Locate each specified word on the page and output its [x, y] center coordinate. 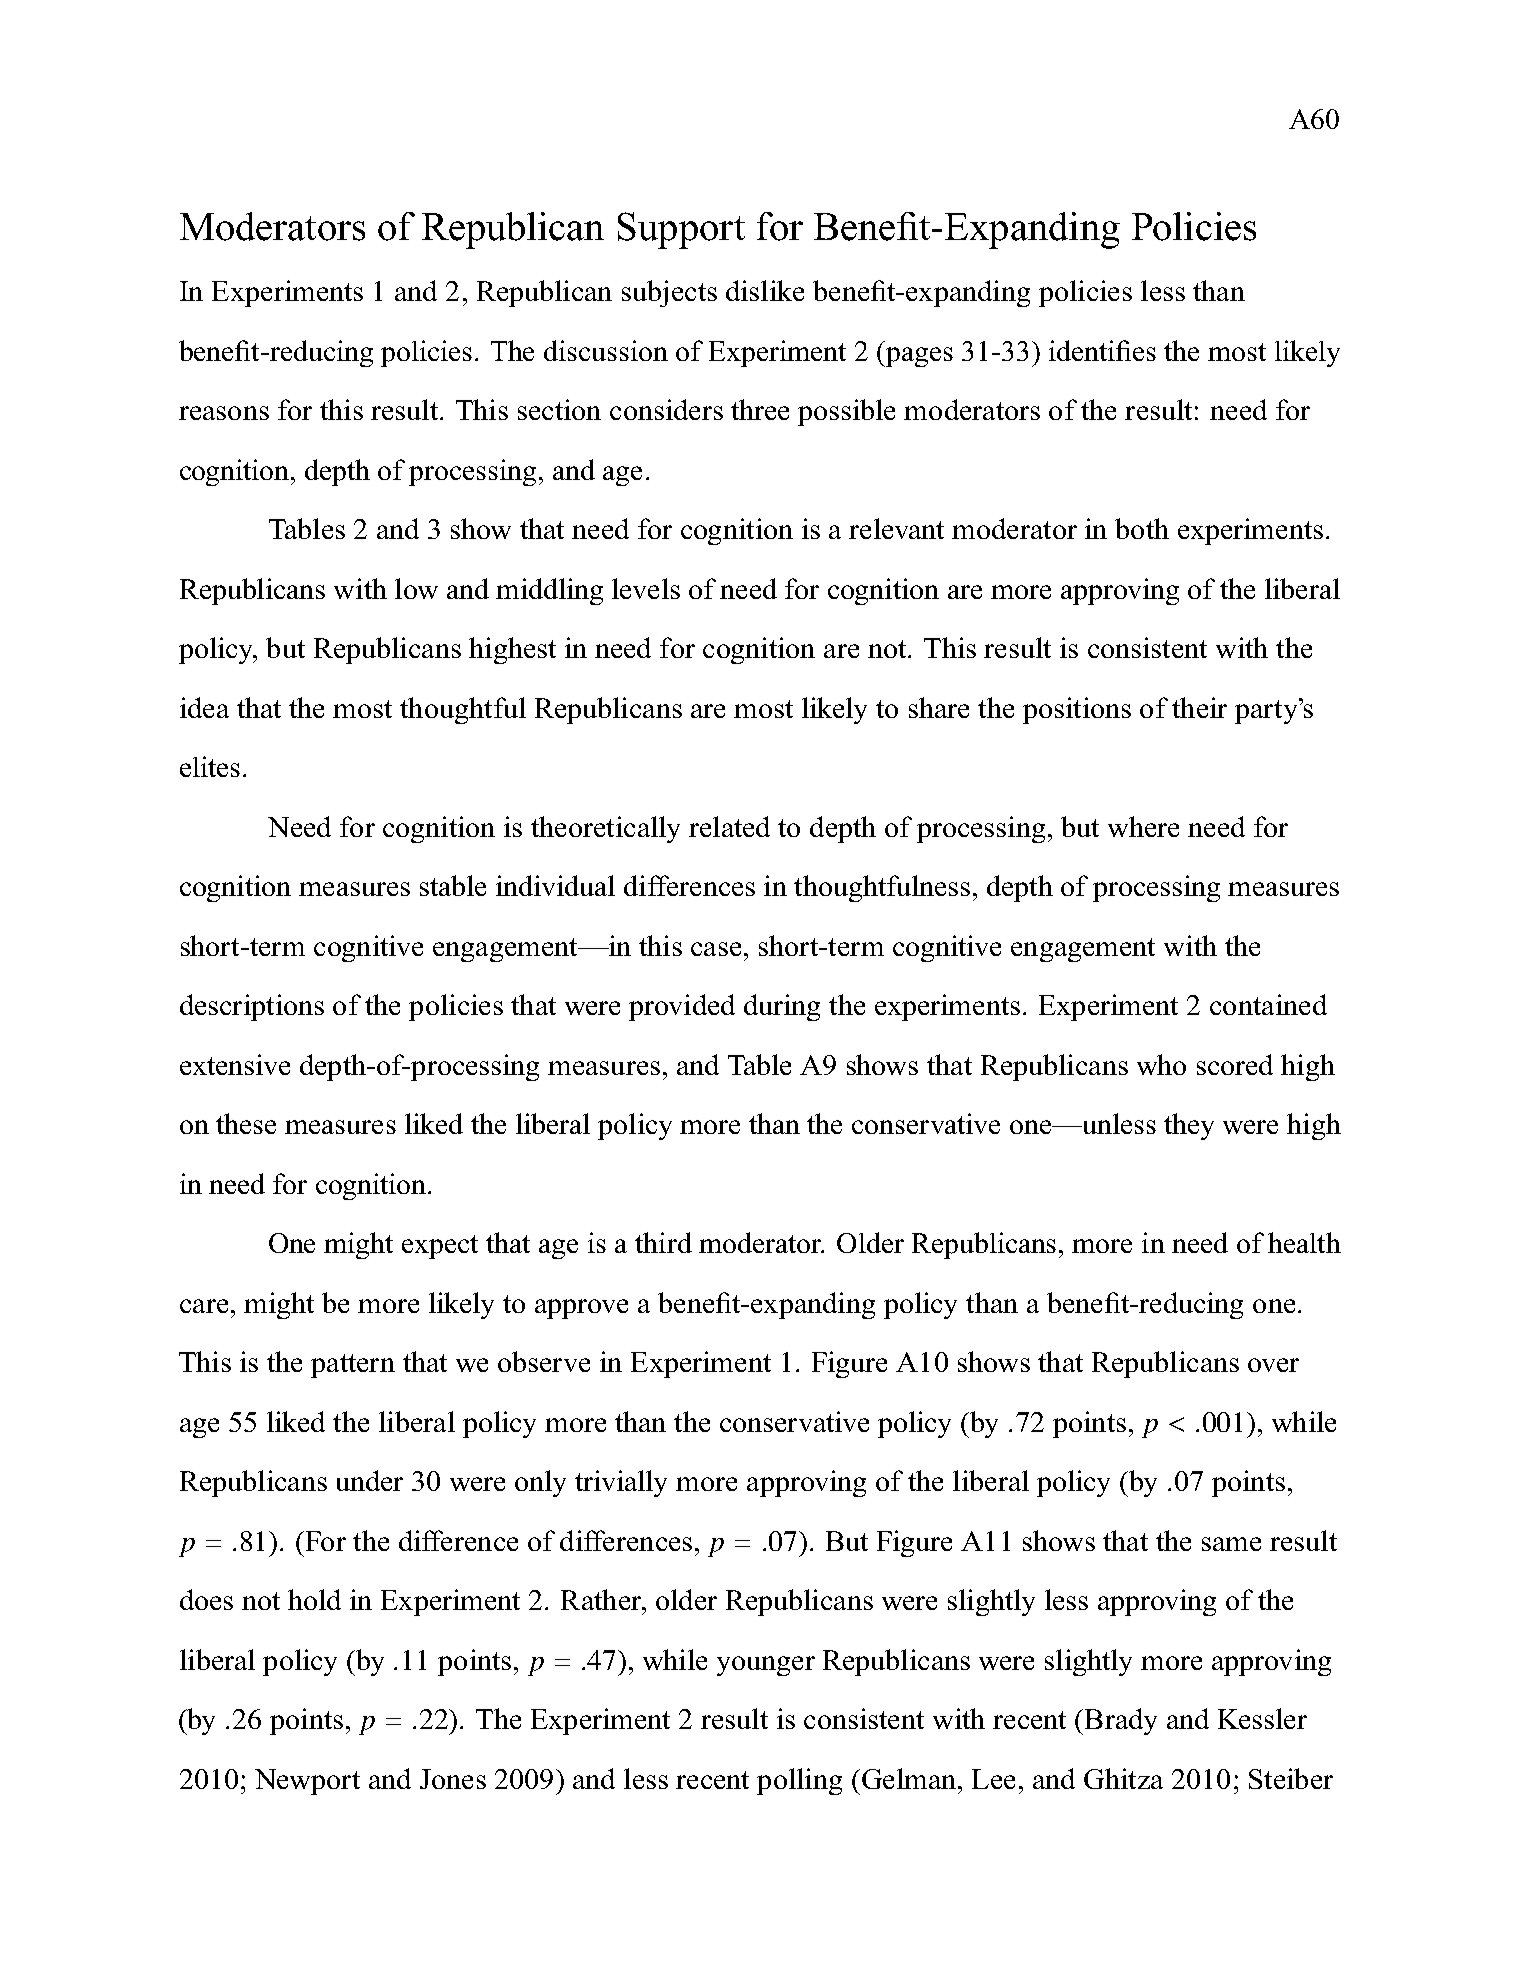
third [663, 1242]
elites [210, 766]
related [729, 826]
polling [799, 1781]
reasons [224, 413]
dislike [765, 290]
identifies [1102, 350]
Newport [307, 1782]
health [1304, 1242]
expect [440, 1247]
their [1199, 707]
